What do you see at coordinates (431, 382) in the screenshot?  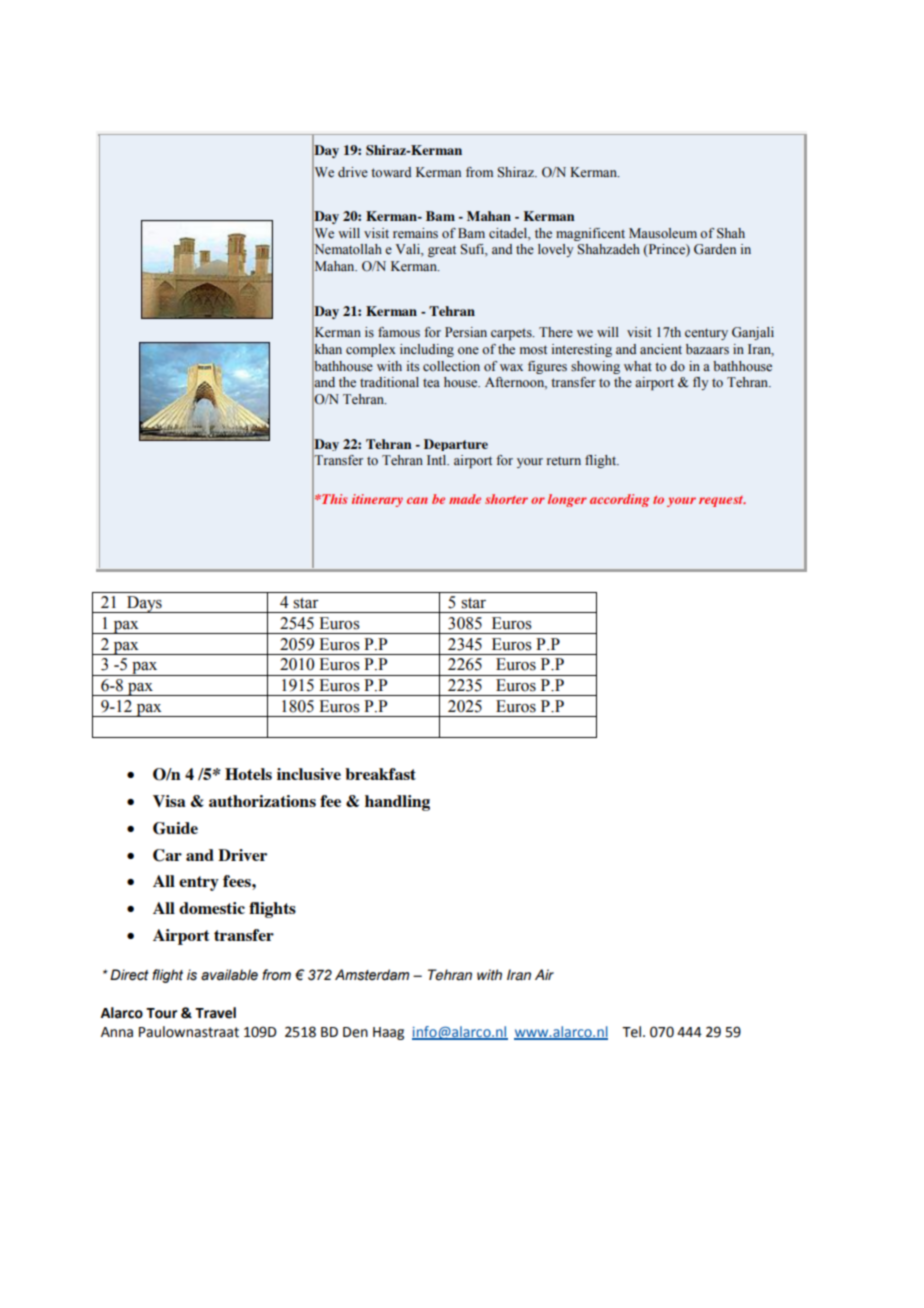 I see `tea` at bounding box center [431, 382].
